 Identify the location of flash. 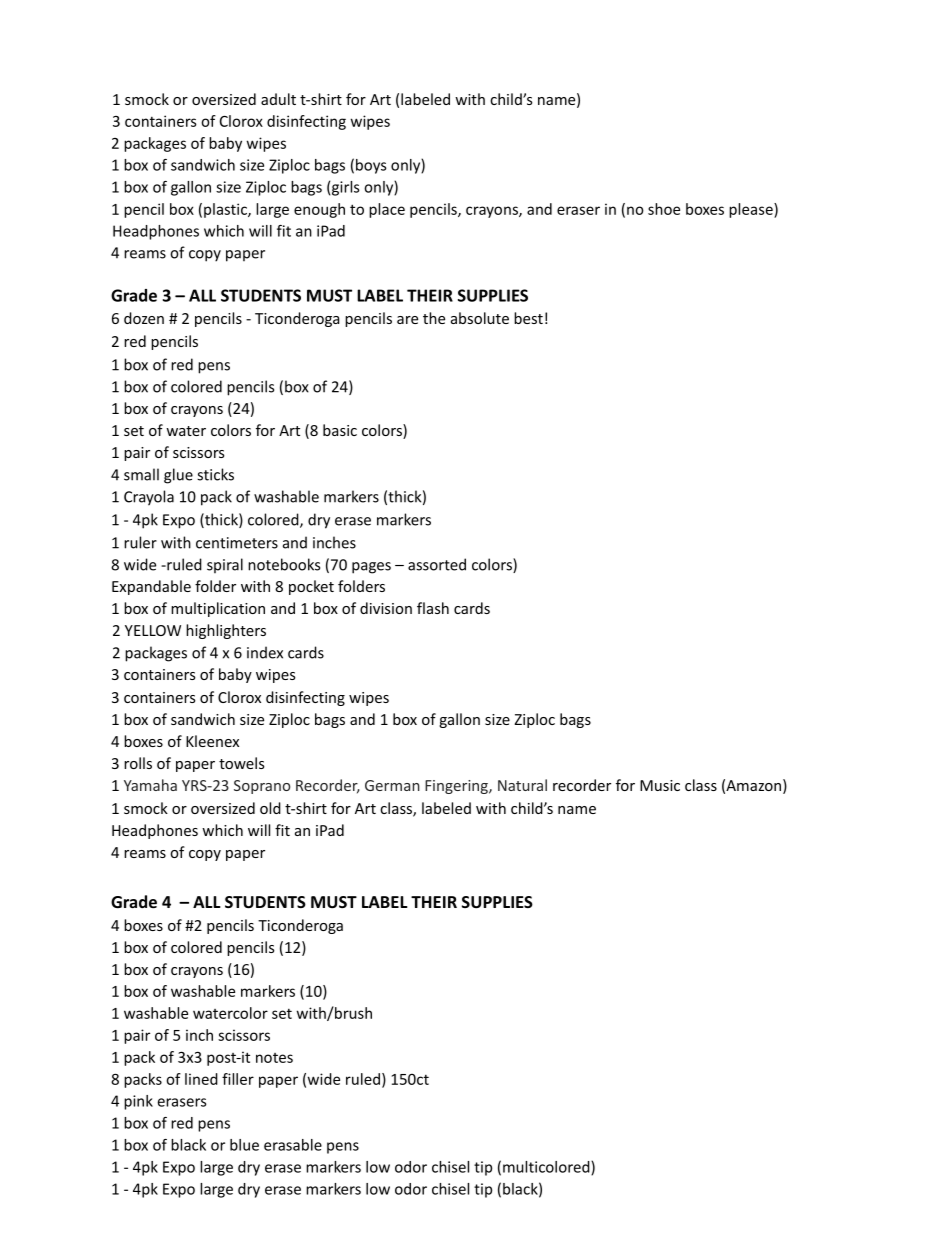
(433, 608).
